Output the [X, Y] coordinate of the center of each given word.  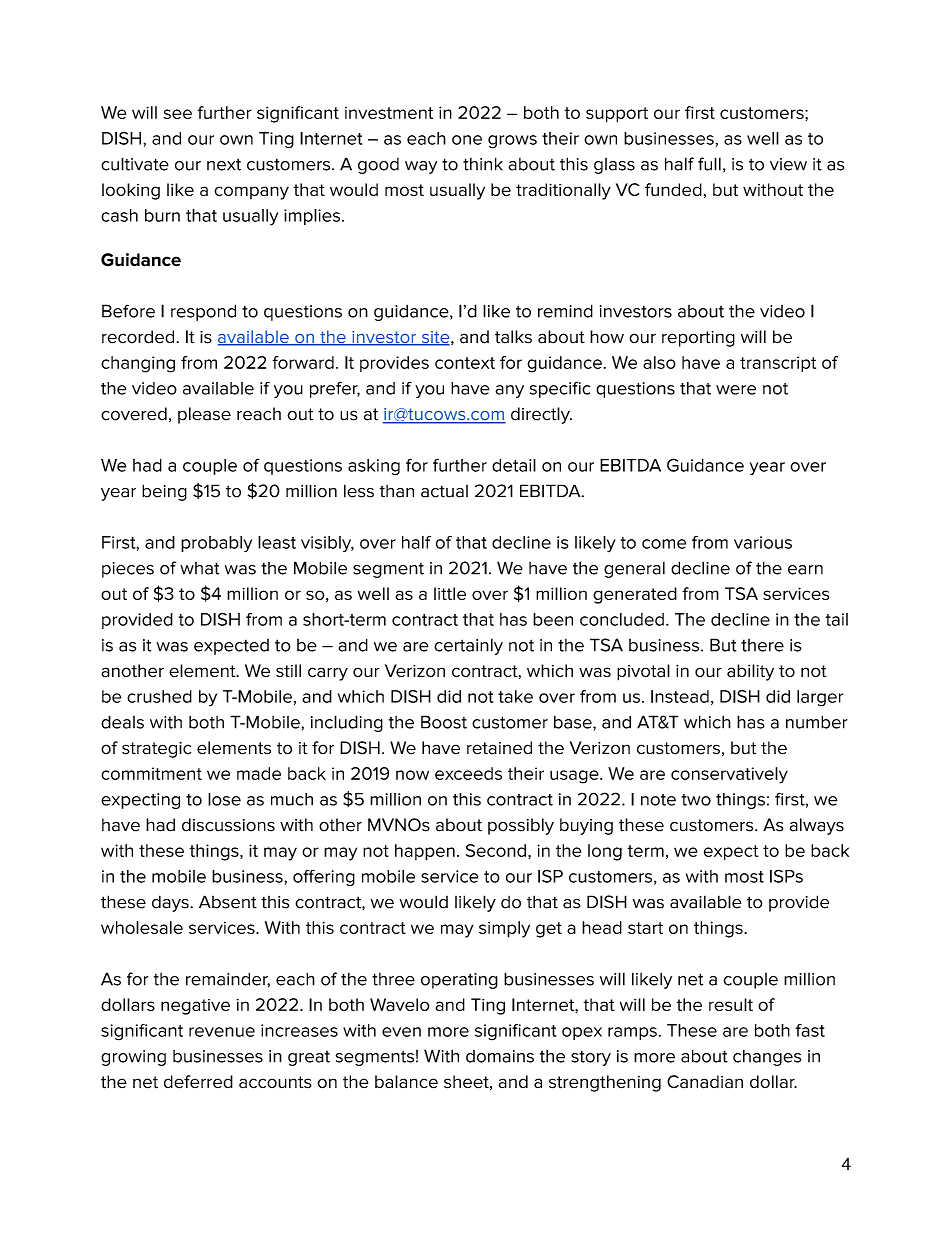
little [450, 593]
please [204, 415]
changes [767, 1058]
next [224, 164]
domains [500, 1056]
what [200, 568]
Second [496, 850]
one [467, 140]
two [696, 800]
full [709, 164]
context [465, 363]
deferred [198, 1082]
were [736, 390]
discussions [228, 825]
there [762, 645]
